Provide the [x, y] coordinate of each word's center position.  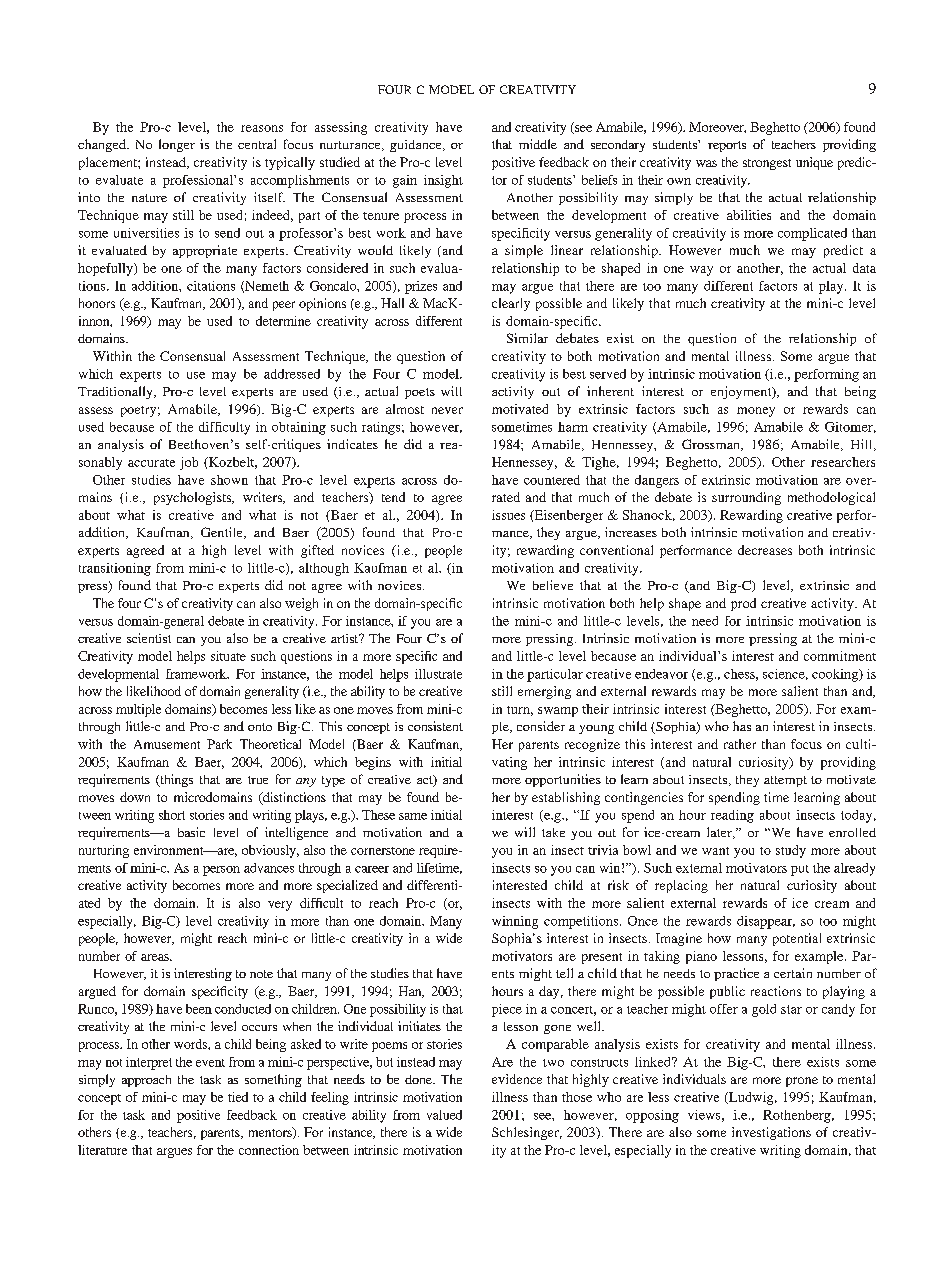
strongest [767, 164]
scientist [149, 638]
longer [177, 145]
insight [443, 181]
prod [743, 604]
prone [802, 1082]
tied [238, 1097]
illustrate [438, 674]
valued [444, 1115]
